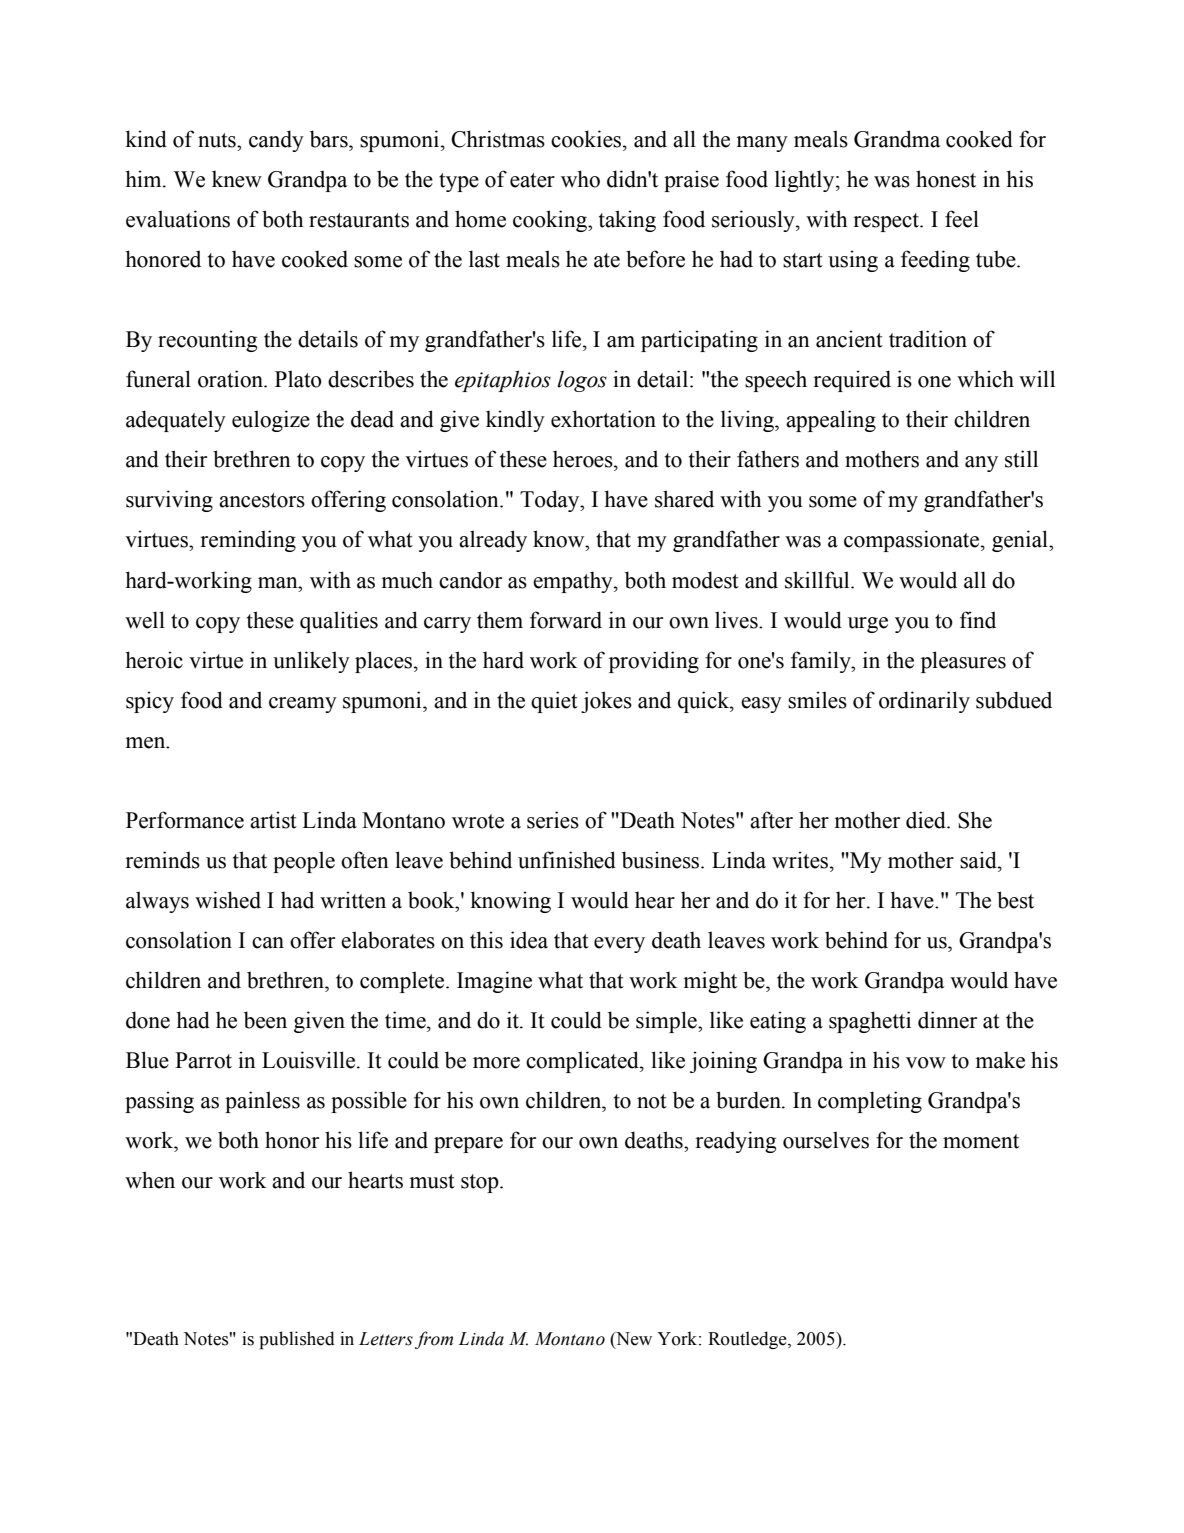 The width and height of the document is (1184, 1533). What do you see at coordinates (946, 179) in the document?
I see `honest` at bounding box center [946, 179].
